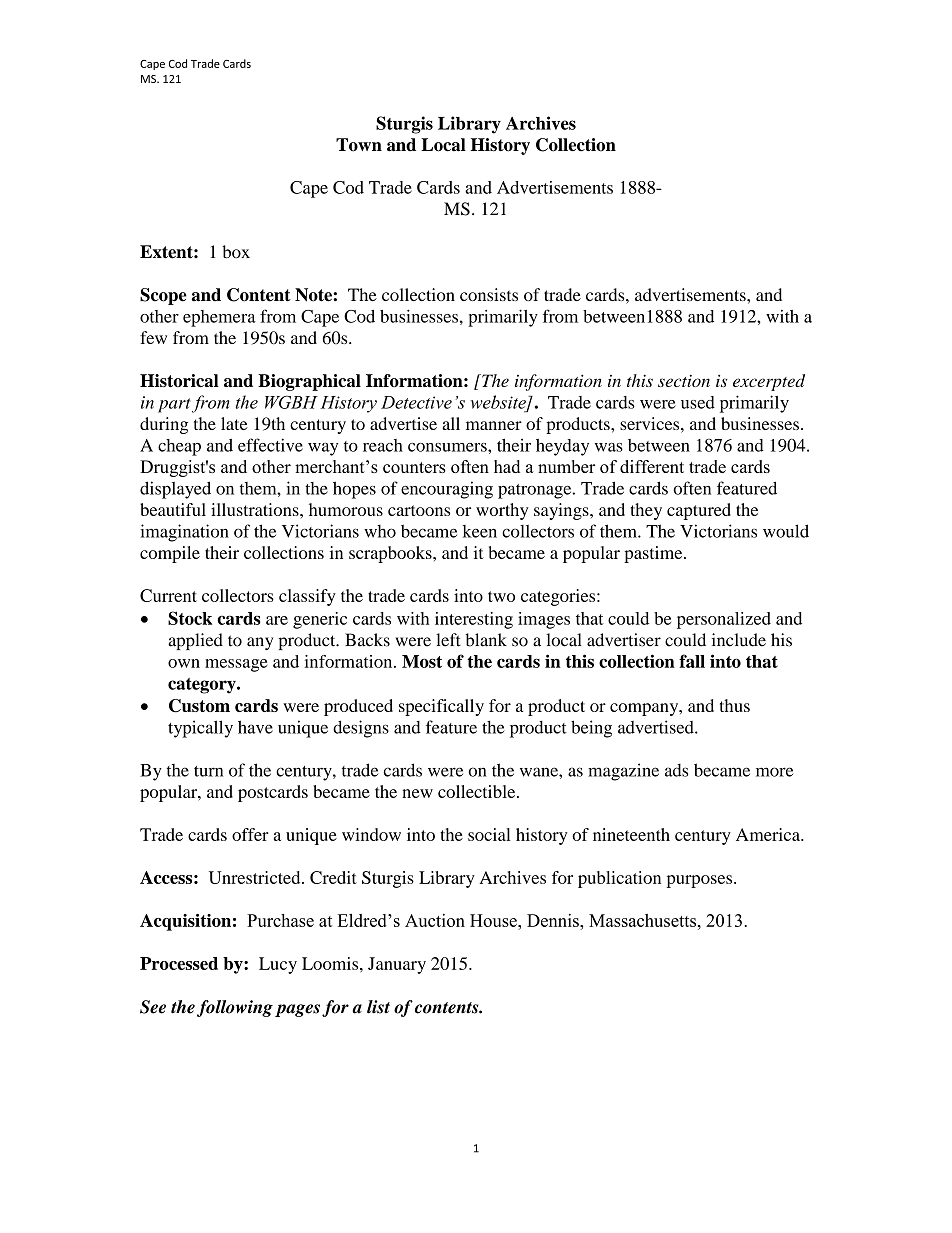 The height and width of the screenshot is (1233, 952). I want to click on personalized, so click(724, 620).
